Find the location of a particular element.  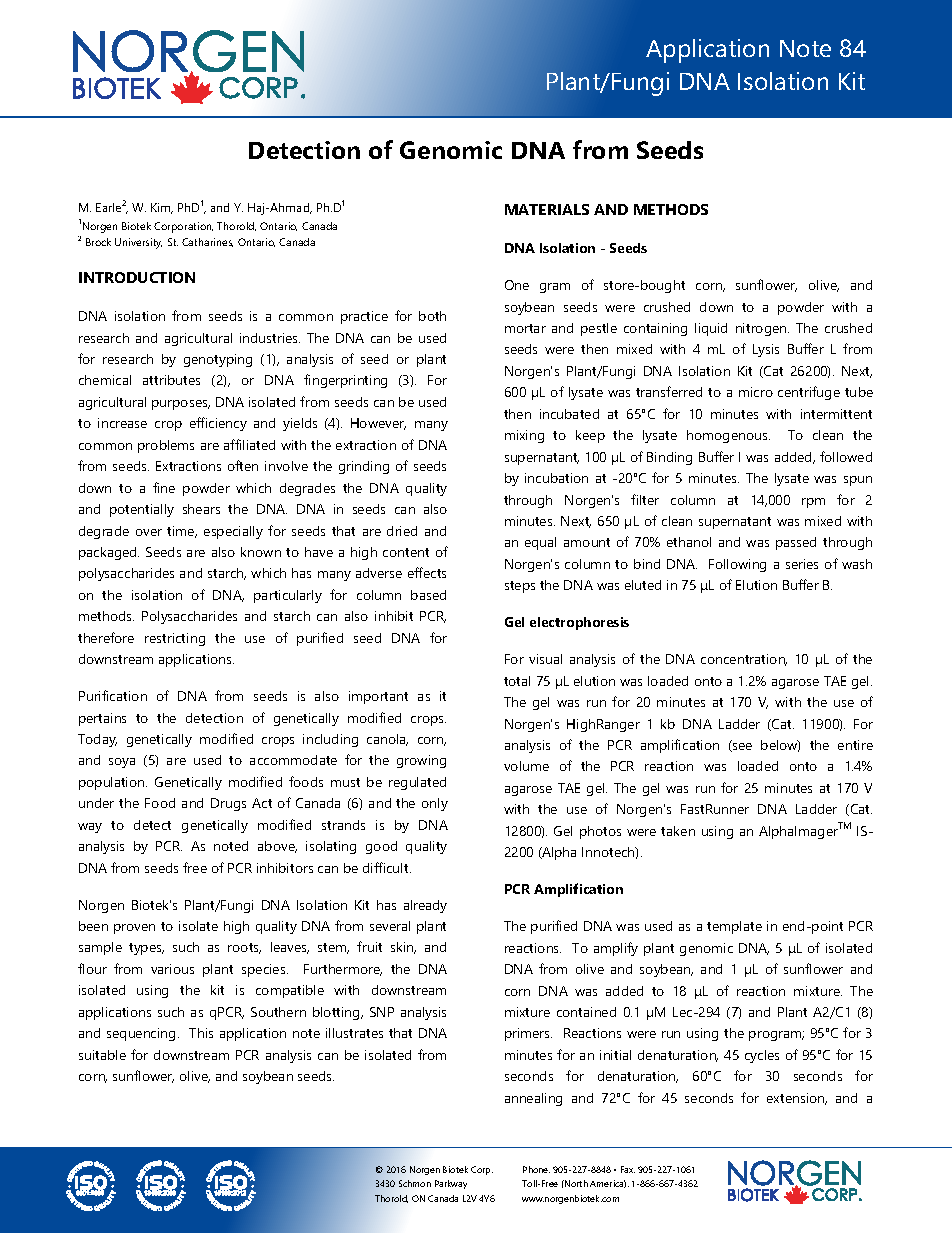

suitable is located at coordinates (102, 1055).
